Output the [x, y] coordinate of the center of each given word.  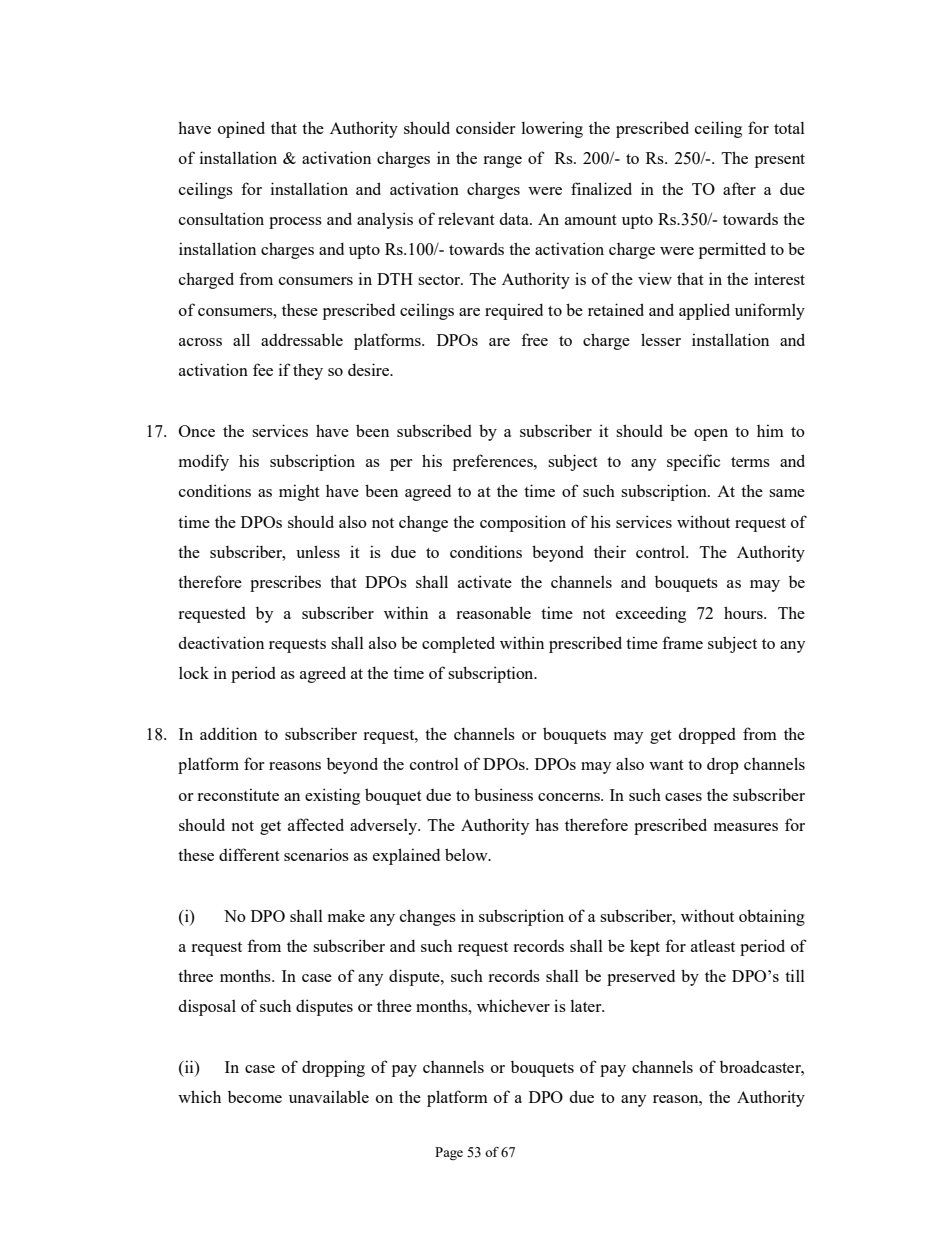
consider [485, 127]
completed [458, 644]
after [739, 188]
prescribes [285, 583]
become [255, 1097]
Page [449, 1153]
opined [241, 129]
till [795, 975]
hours [744, 612]
